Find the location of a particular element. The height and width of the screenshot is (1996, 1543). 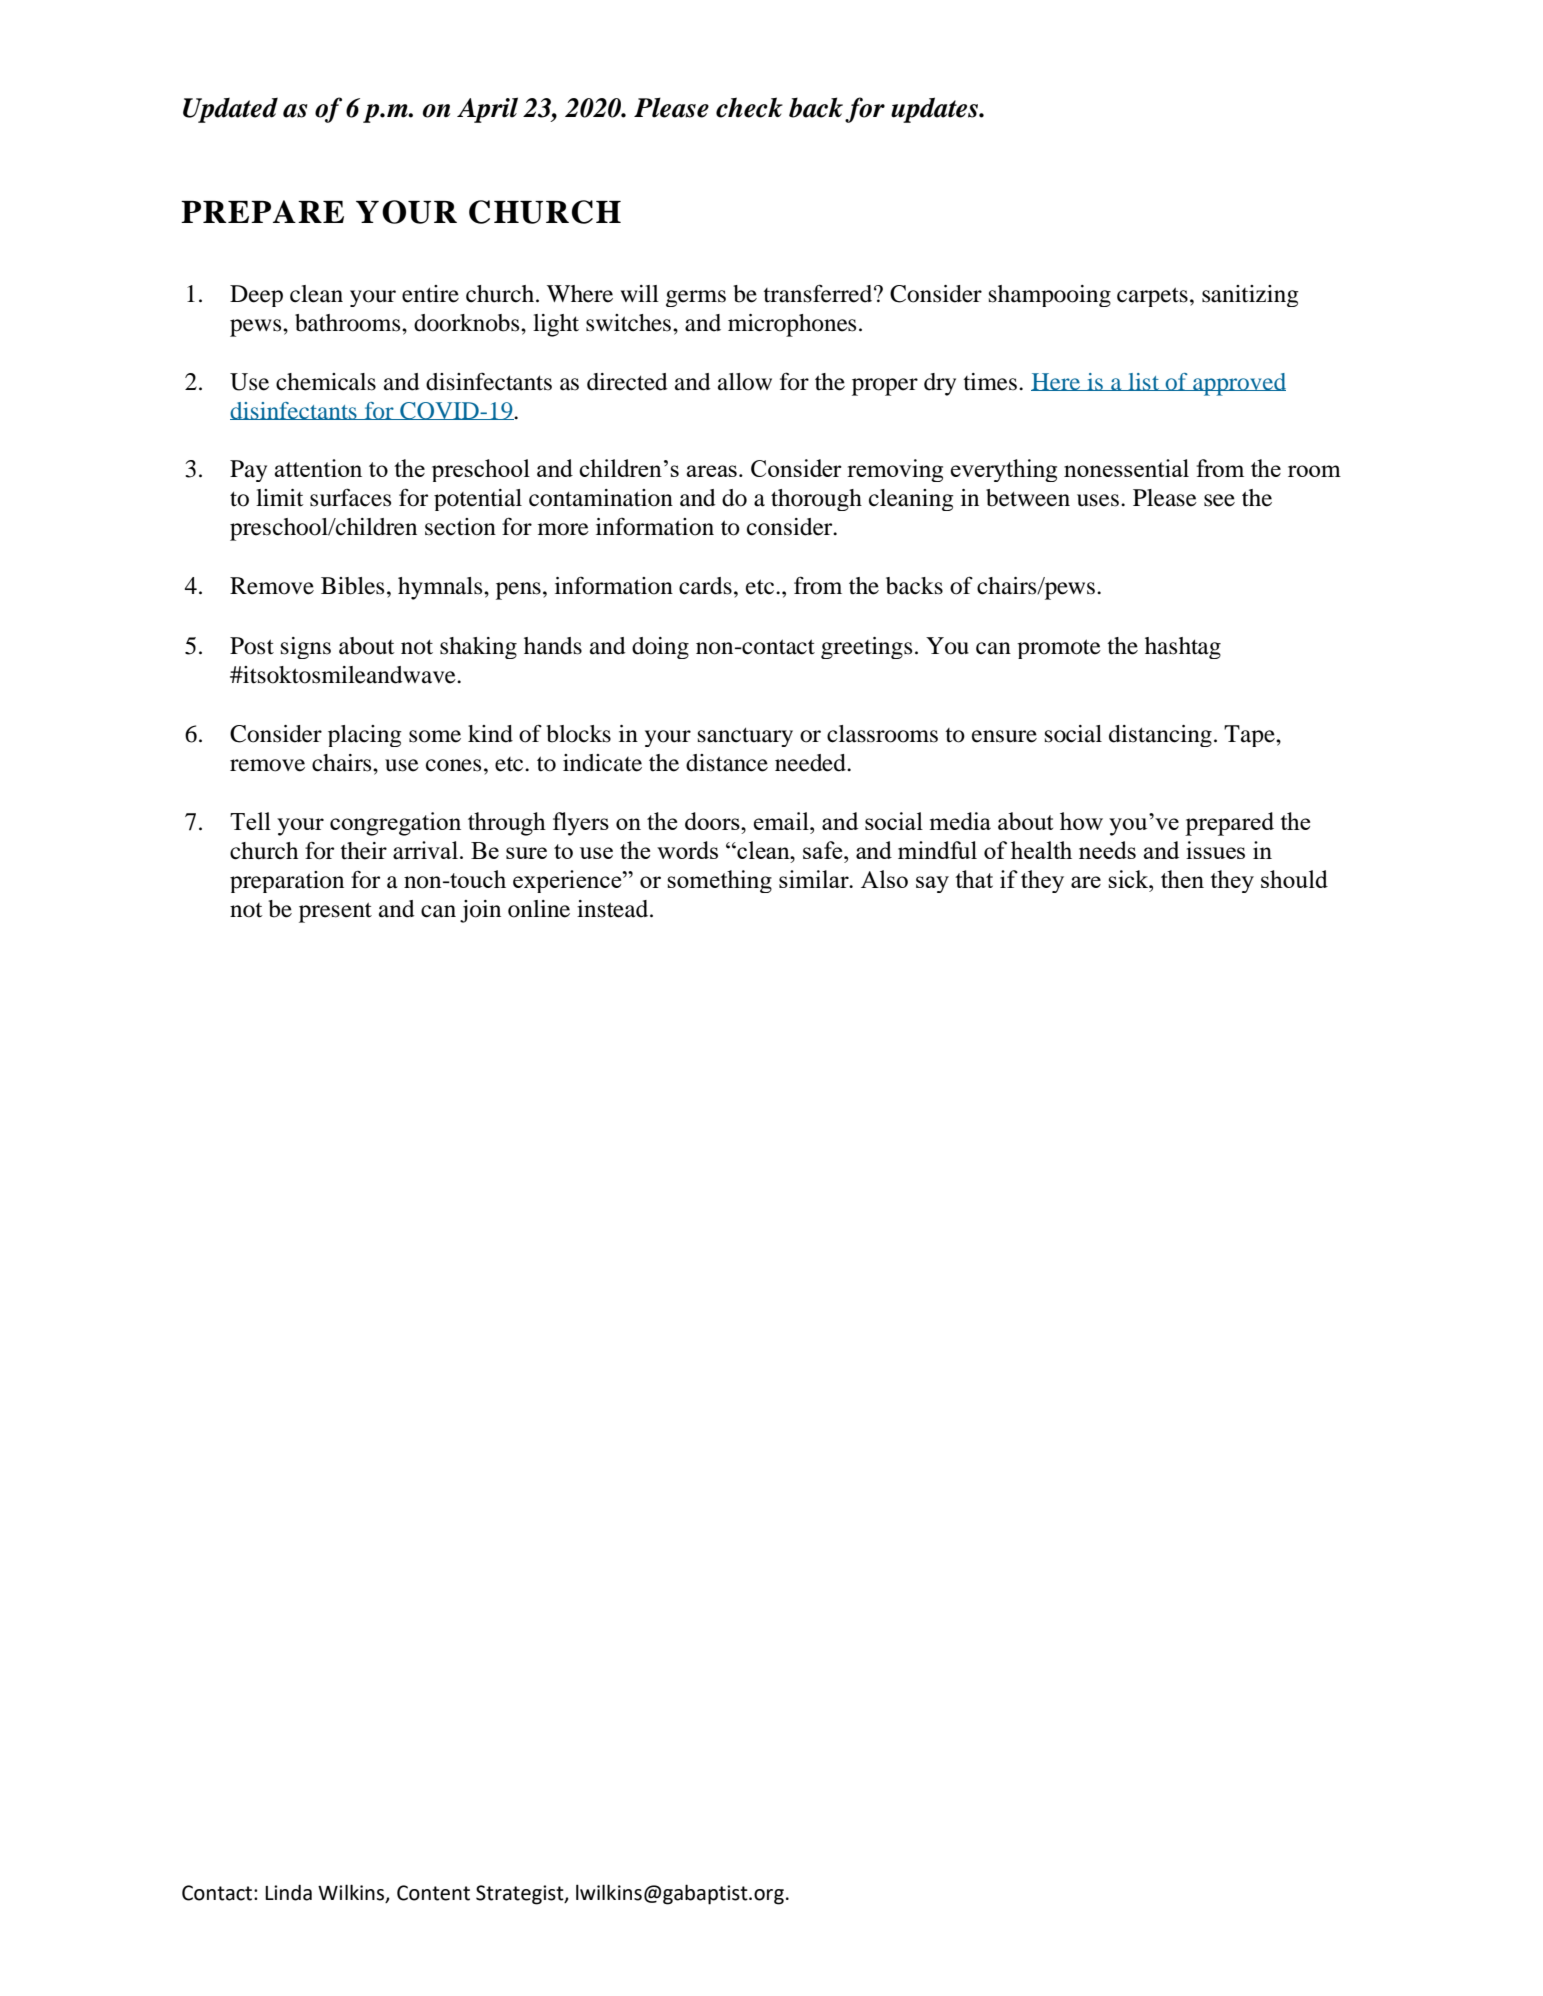

present is located at coordinates (335, 912).
